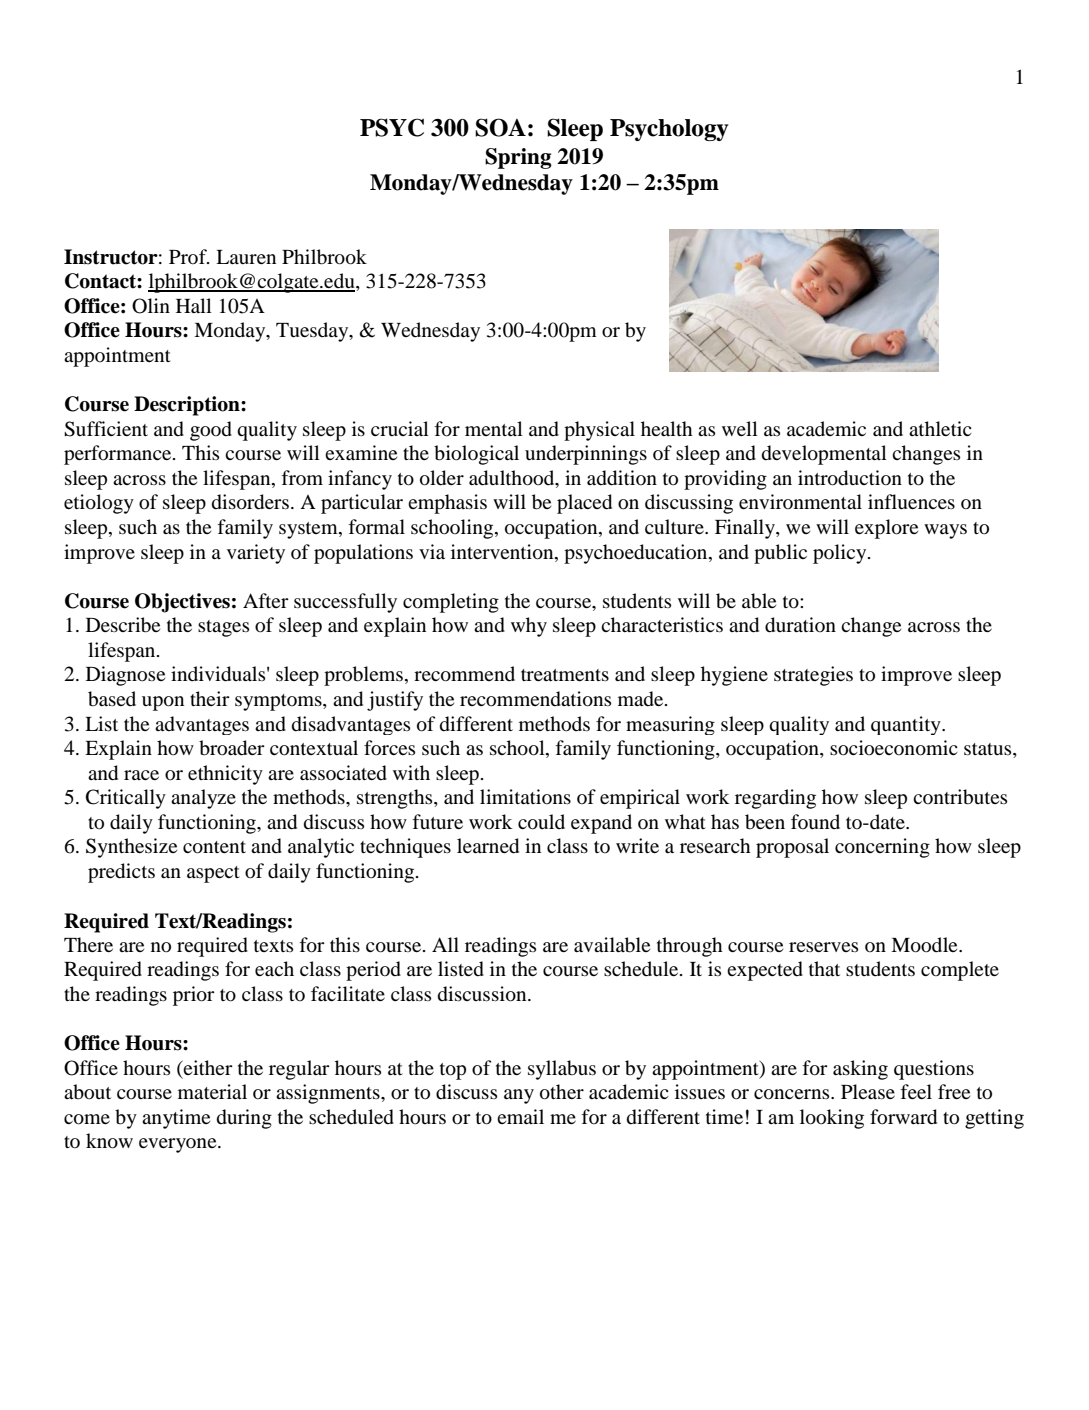 The height and width of the screenshot is (1410, 1089). What do you see at coordinates (189, 256) in the screenshot?
I see `Prof` at bounding box center [189, 256].
